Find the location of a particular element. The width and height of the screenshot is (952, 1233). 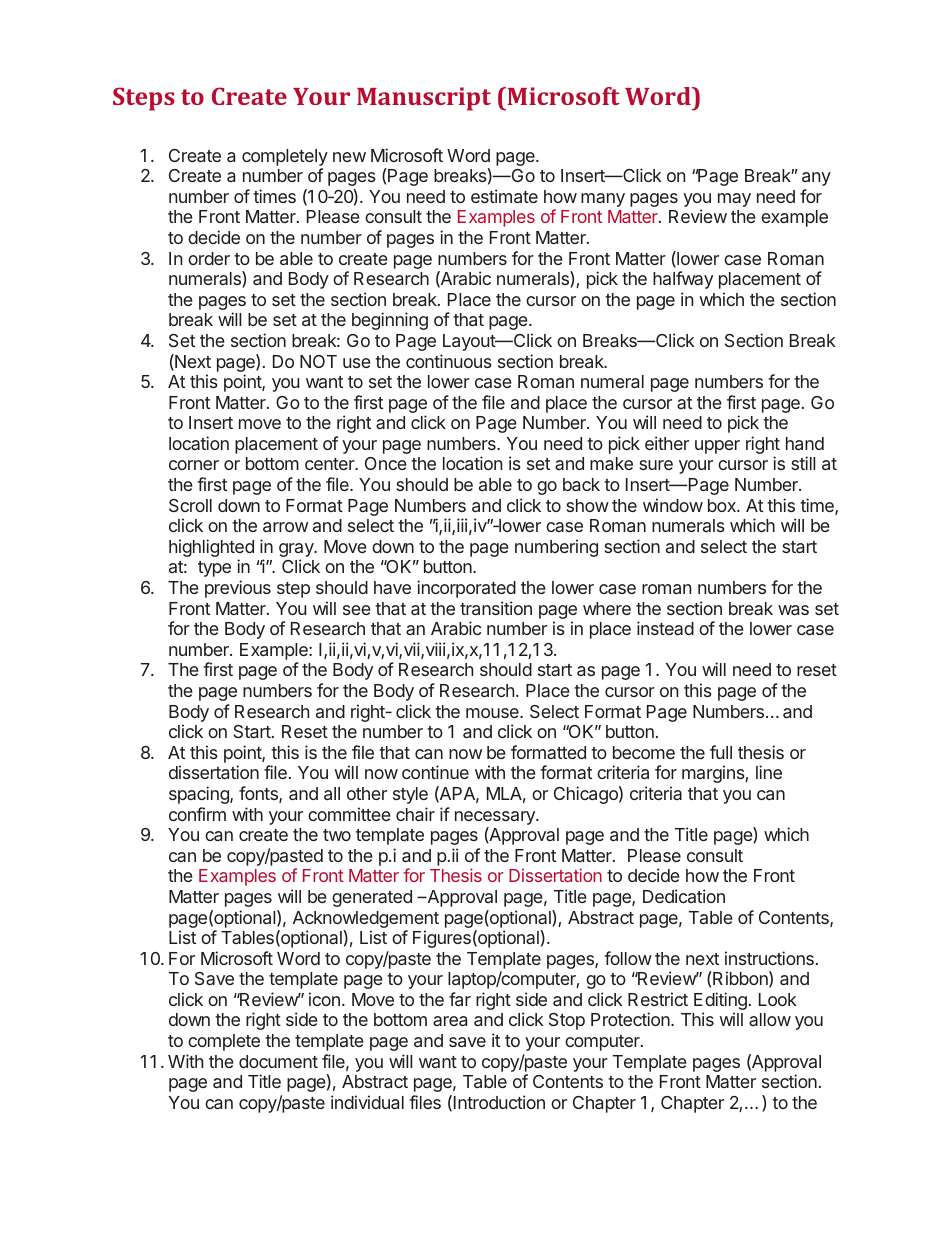

estimate is located at coordinates (504, 196).
